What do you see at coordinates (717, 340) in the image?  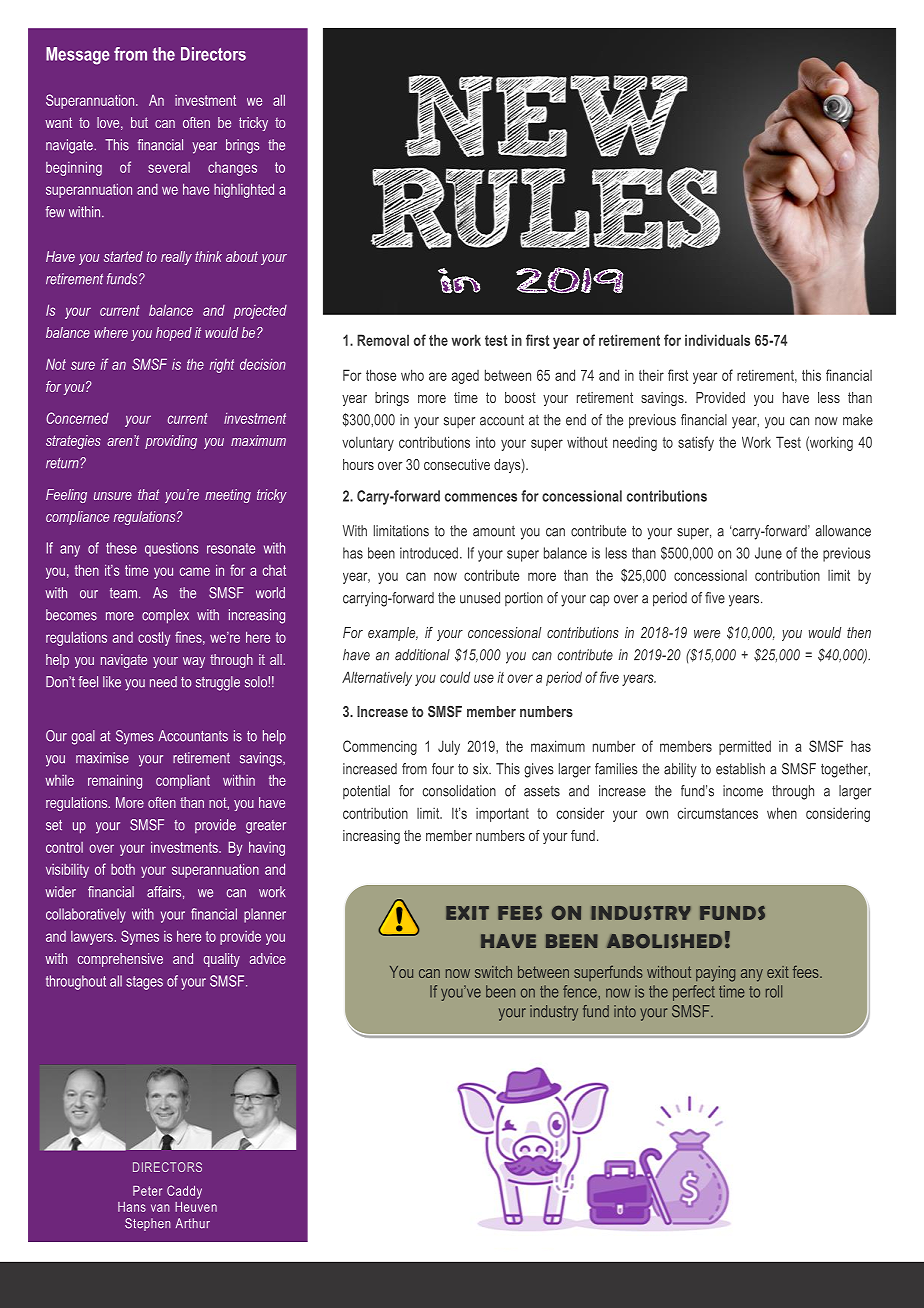 I see `individuals` at bounding box center [717, 340].
